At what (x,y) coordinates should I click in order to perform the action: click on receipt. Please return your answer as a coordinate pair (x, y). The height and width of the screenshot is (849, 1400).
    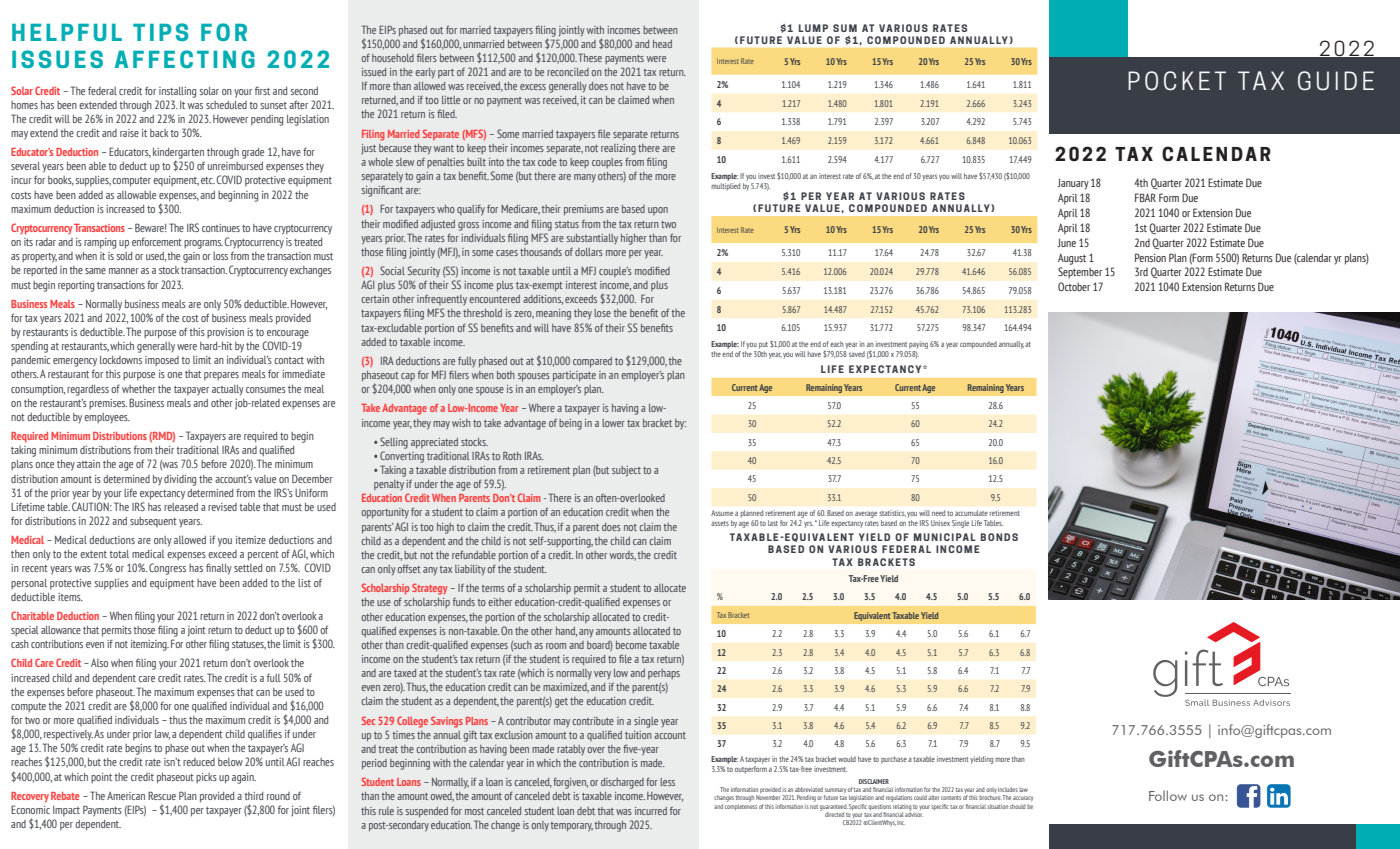
    Looking at the image, I should click on (994, 662).
